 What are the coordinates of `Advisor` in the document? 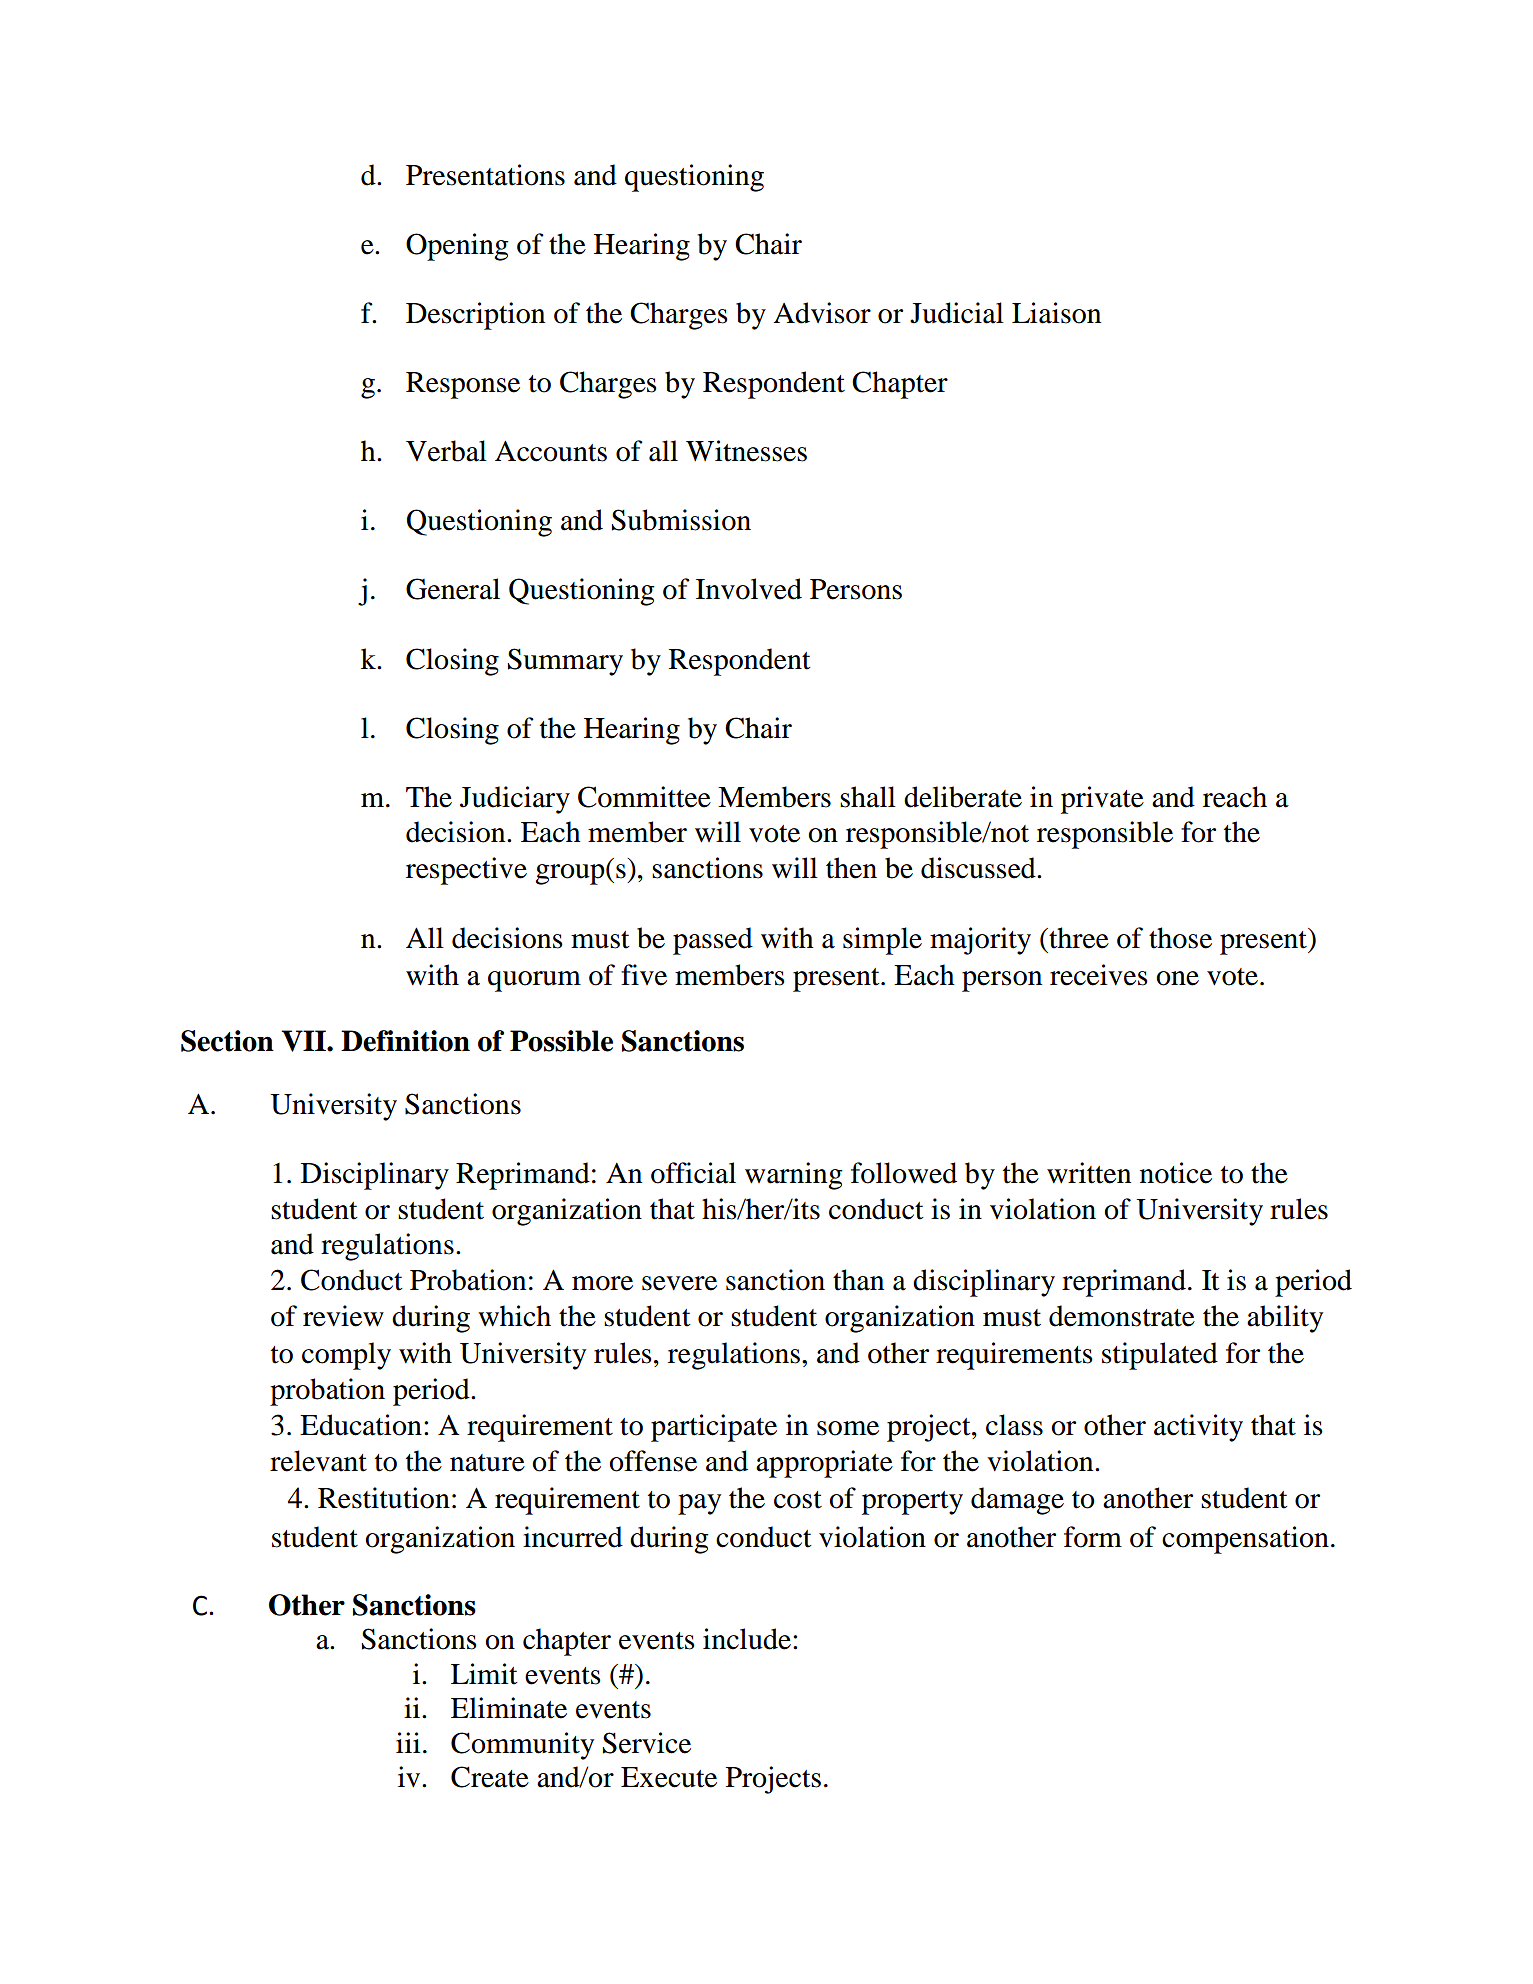 It's located at (822, 313).
